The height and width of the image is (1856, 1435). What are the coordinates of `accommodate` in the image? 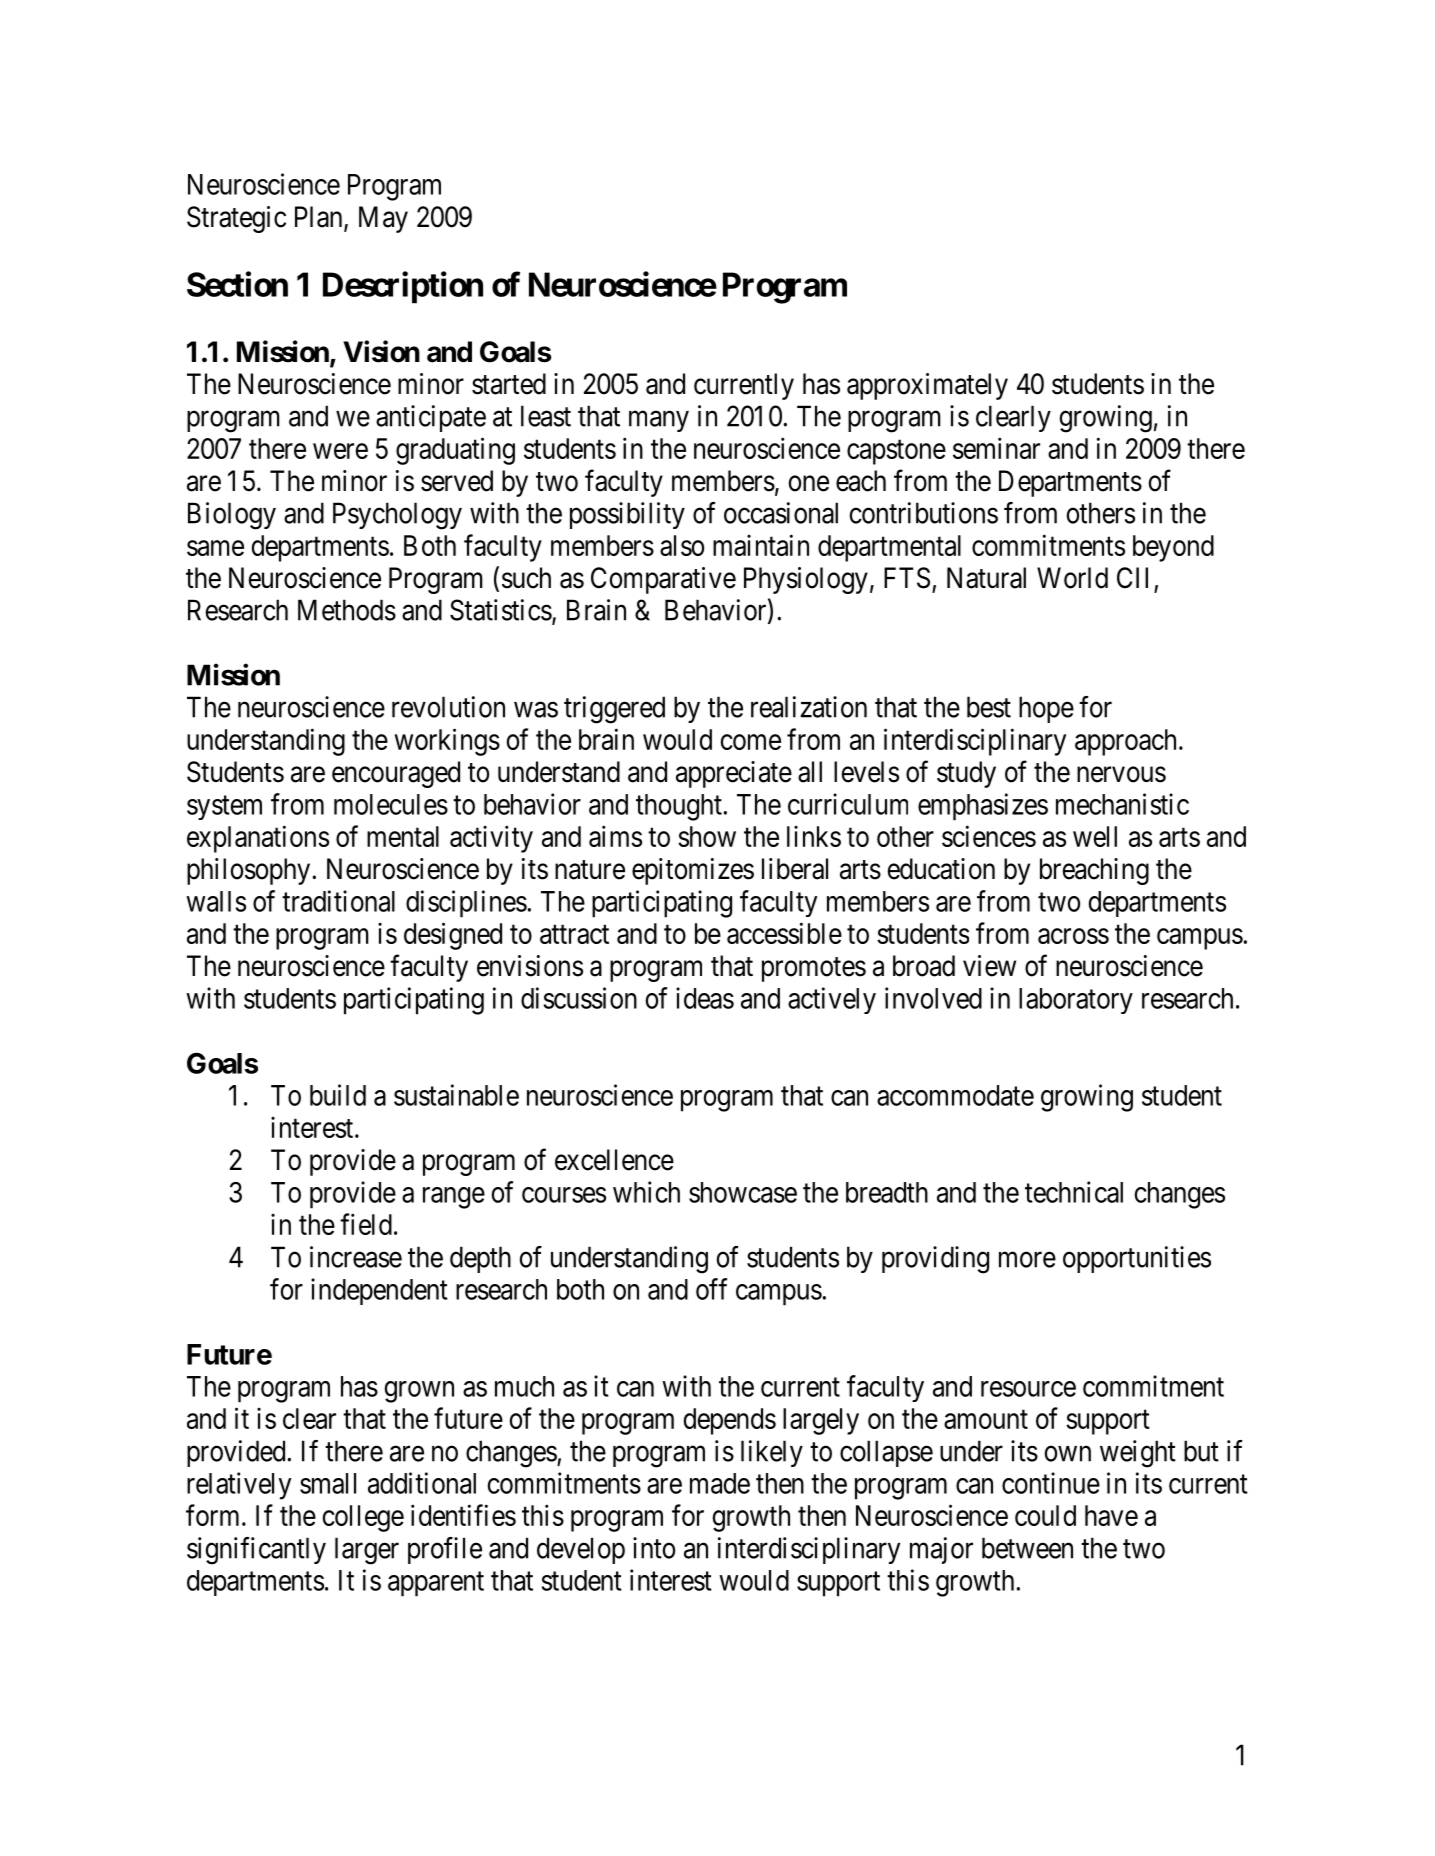 It's located at (955, 1095).
